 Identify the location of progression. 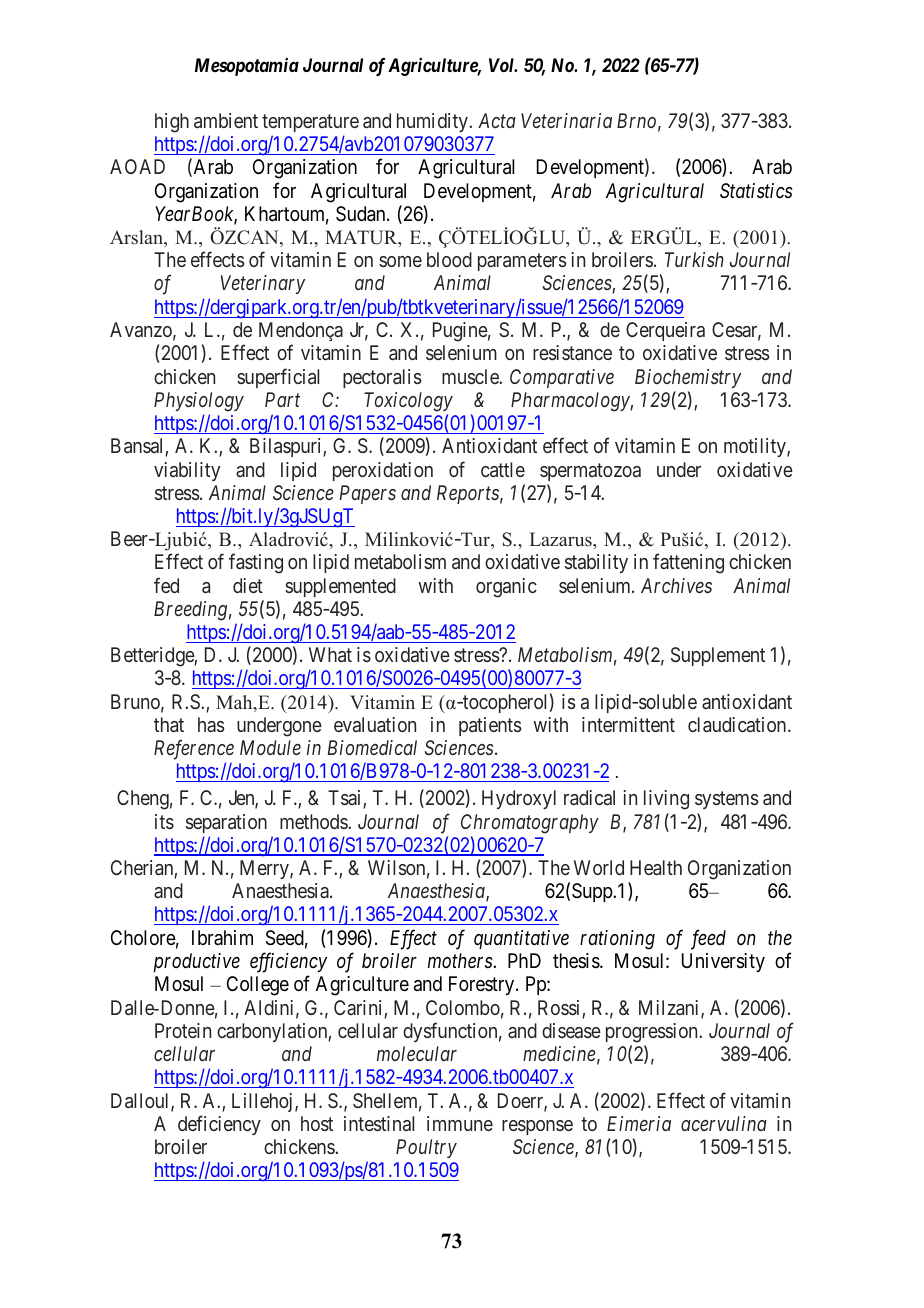
(653, 1033).
